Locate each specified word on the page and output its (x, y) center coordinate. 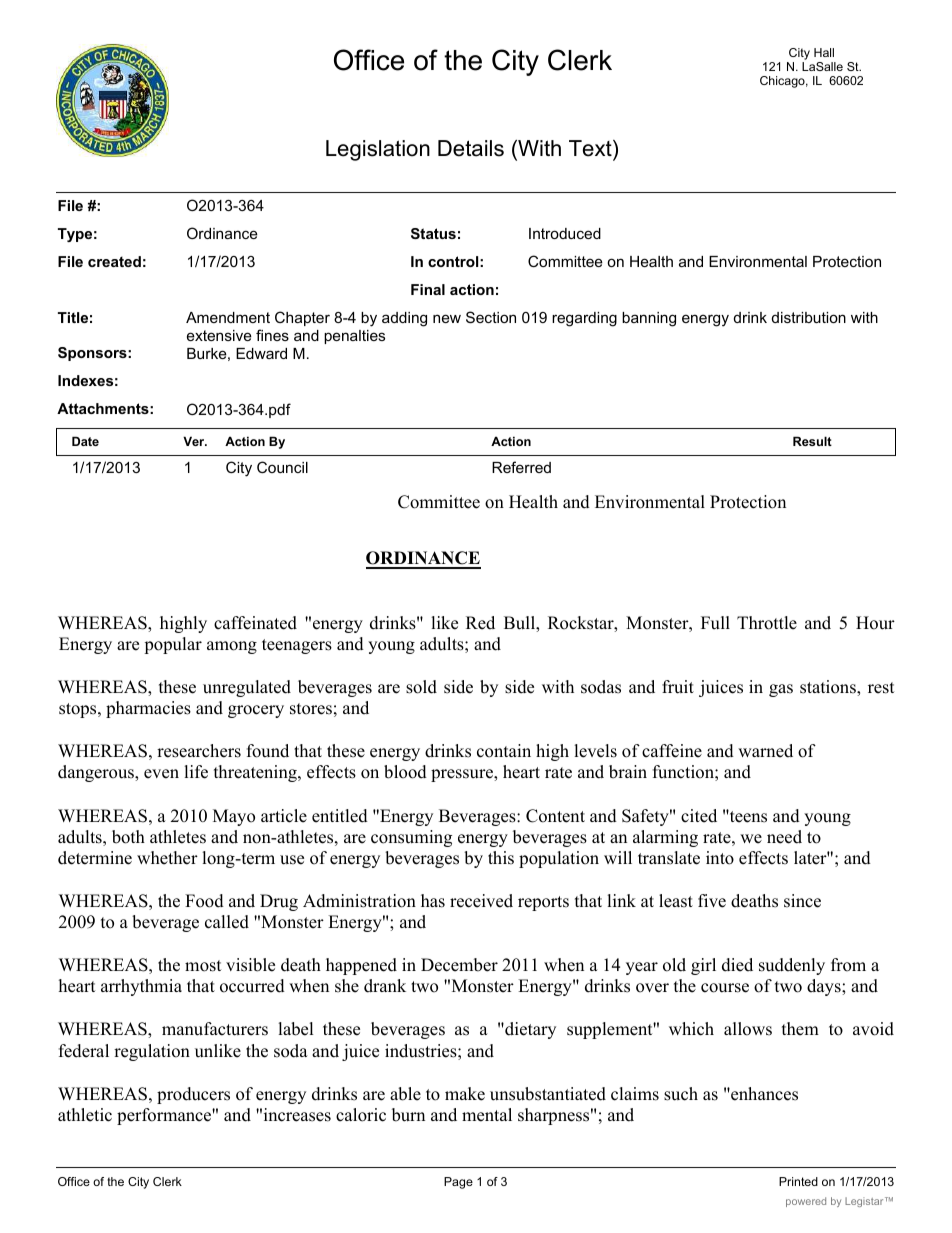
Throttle (767, 623)
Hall (824, 52)
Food (204, 901)
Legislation (378, 150)
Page (458, 1183)
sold (421, 687)
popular (173, 645)
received (481, 901)
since (802, 901)
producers (193, 1095)
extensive (219, 335)
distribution (809, 317)
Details (471, 148)
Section (491, 317)
